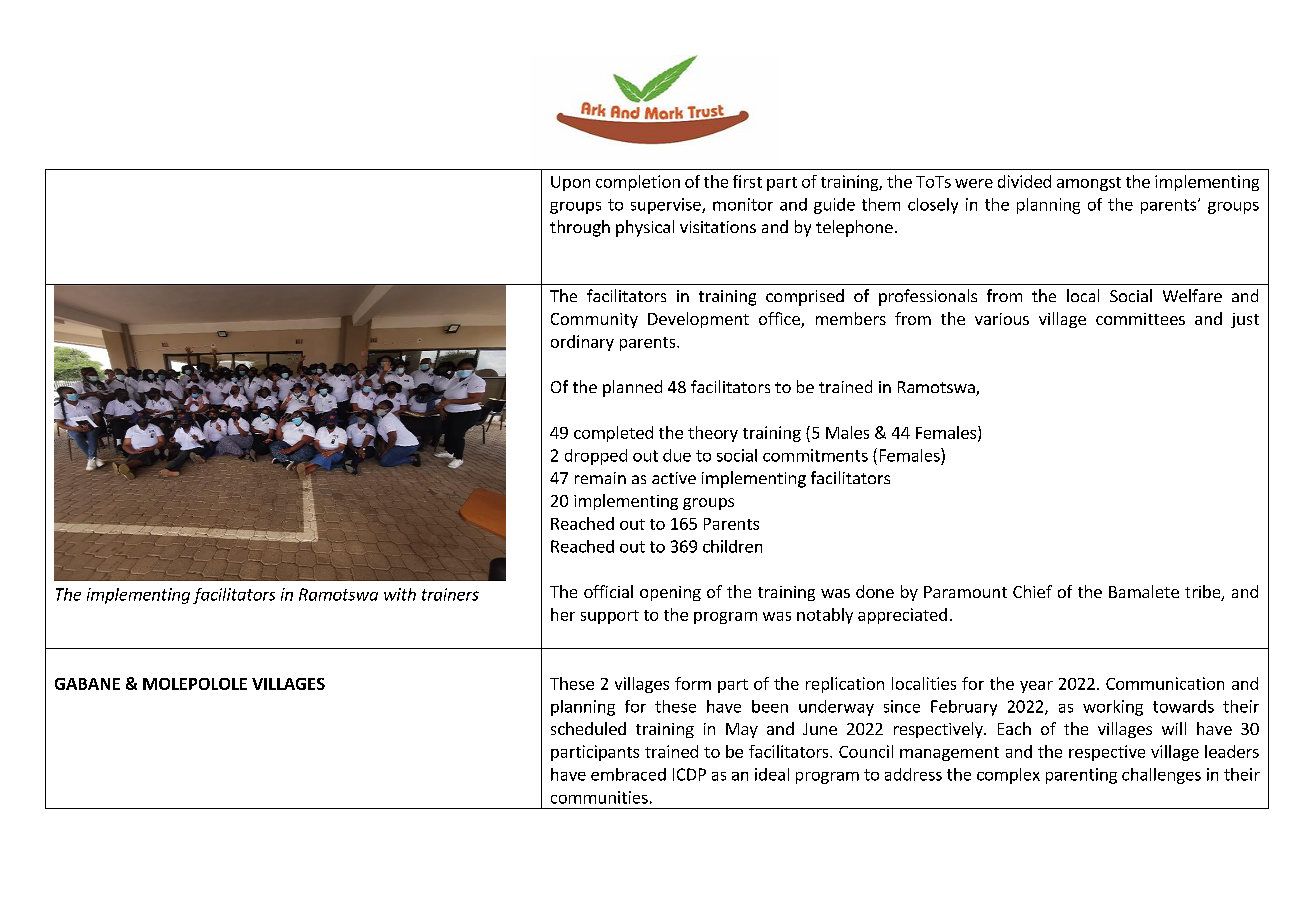 This screenshot has height=924, width=1308. What do you see at coordinates (599, 797) in the screenshot?
I see `communities` at bounding box center [599, 797].
